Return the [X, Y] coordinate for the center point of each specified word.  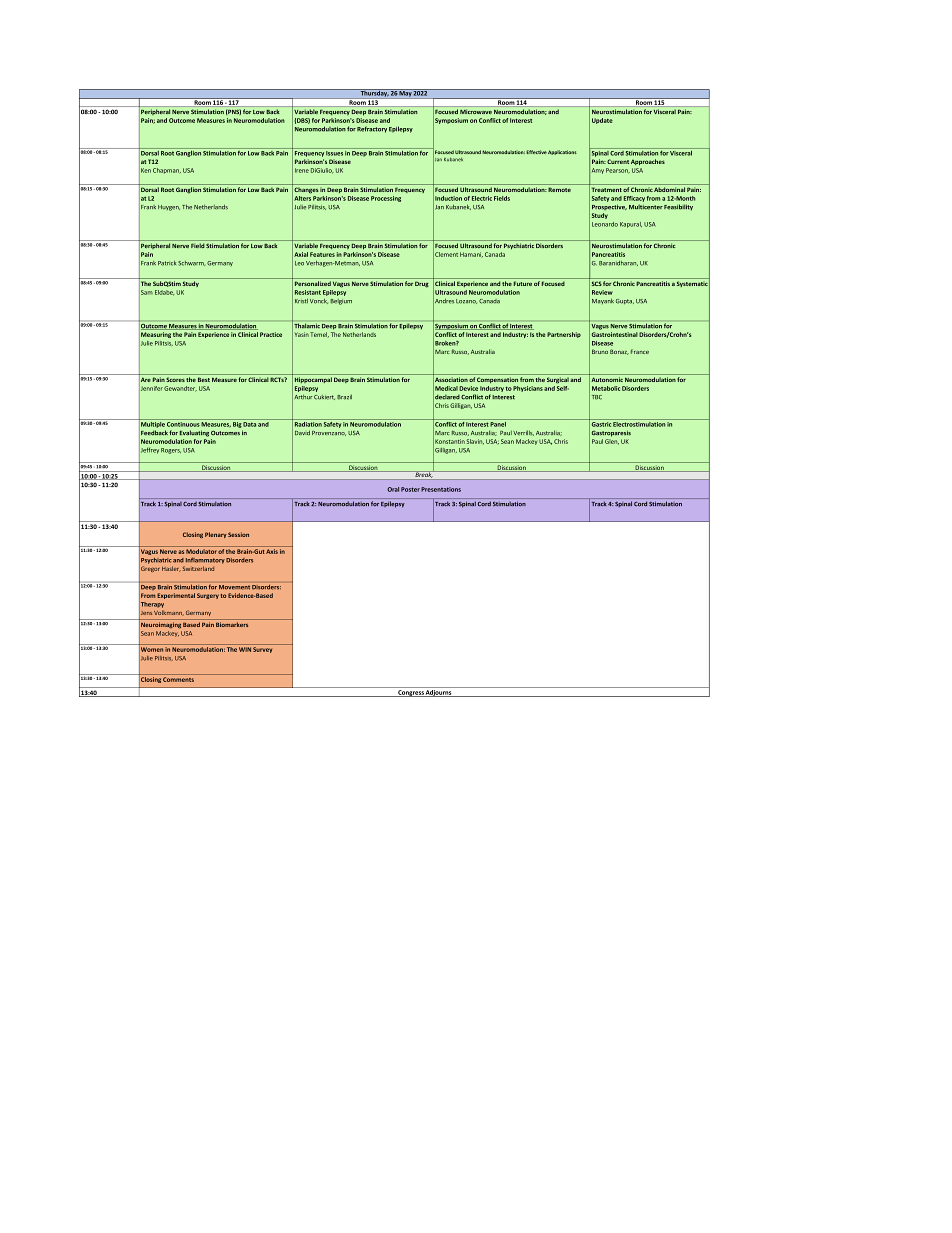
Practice [271, 334]
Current [618, 161]
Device [468, 388]
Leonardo [605, 224]
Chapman [167, 171]
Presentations [441, 489]
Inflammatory [205, 560]
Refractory [372, 129]
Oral [393, 489]
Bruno [600, 351]
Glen [612, 442]
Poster [410, 489]
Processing [386, 199]
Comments [178, 679]
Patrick [167, 263]
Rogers [171, 451]
